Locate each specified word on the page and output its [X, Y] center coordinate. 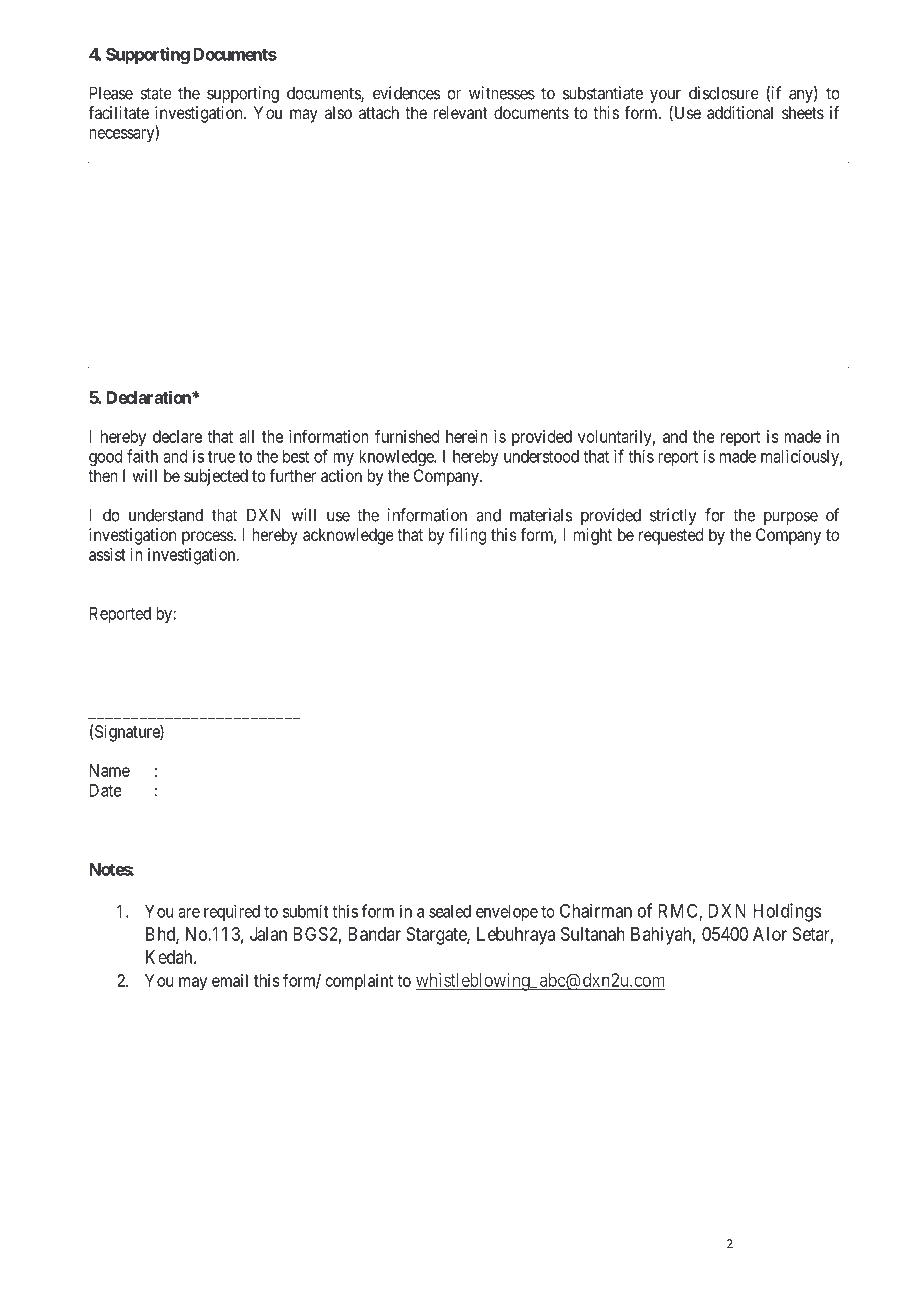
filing [467, 536]
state [156, 93]
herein [467, 436]
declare [177, 436]
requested [671, 536]
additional [740, 112]
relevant [460, 112]
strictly [673, 516]
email [230, 980]
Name [110, 770]
